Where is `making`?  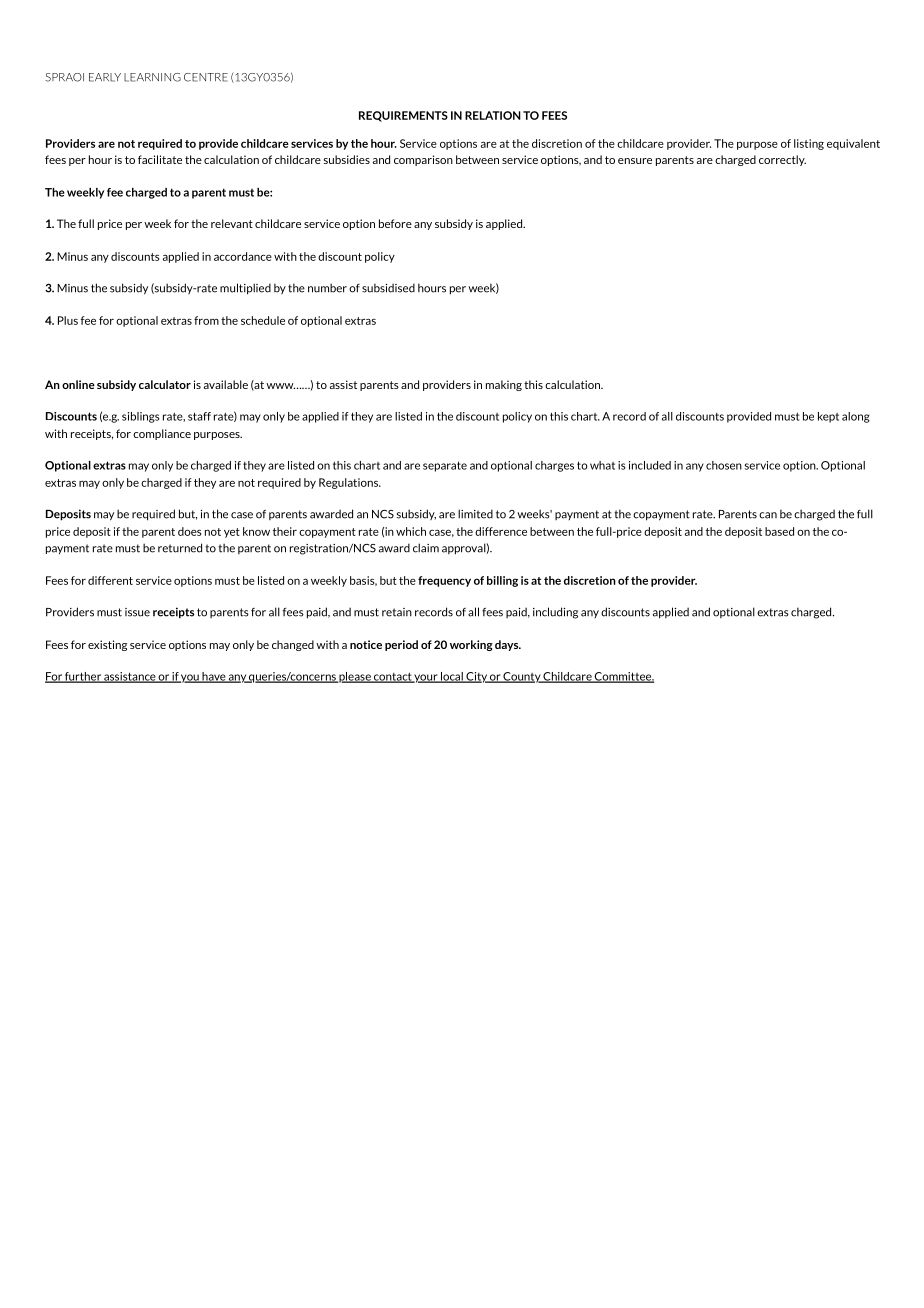 making is located at coordinates (504, 385).
